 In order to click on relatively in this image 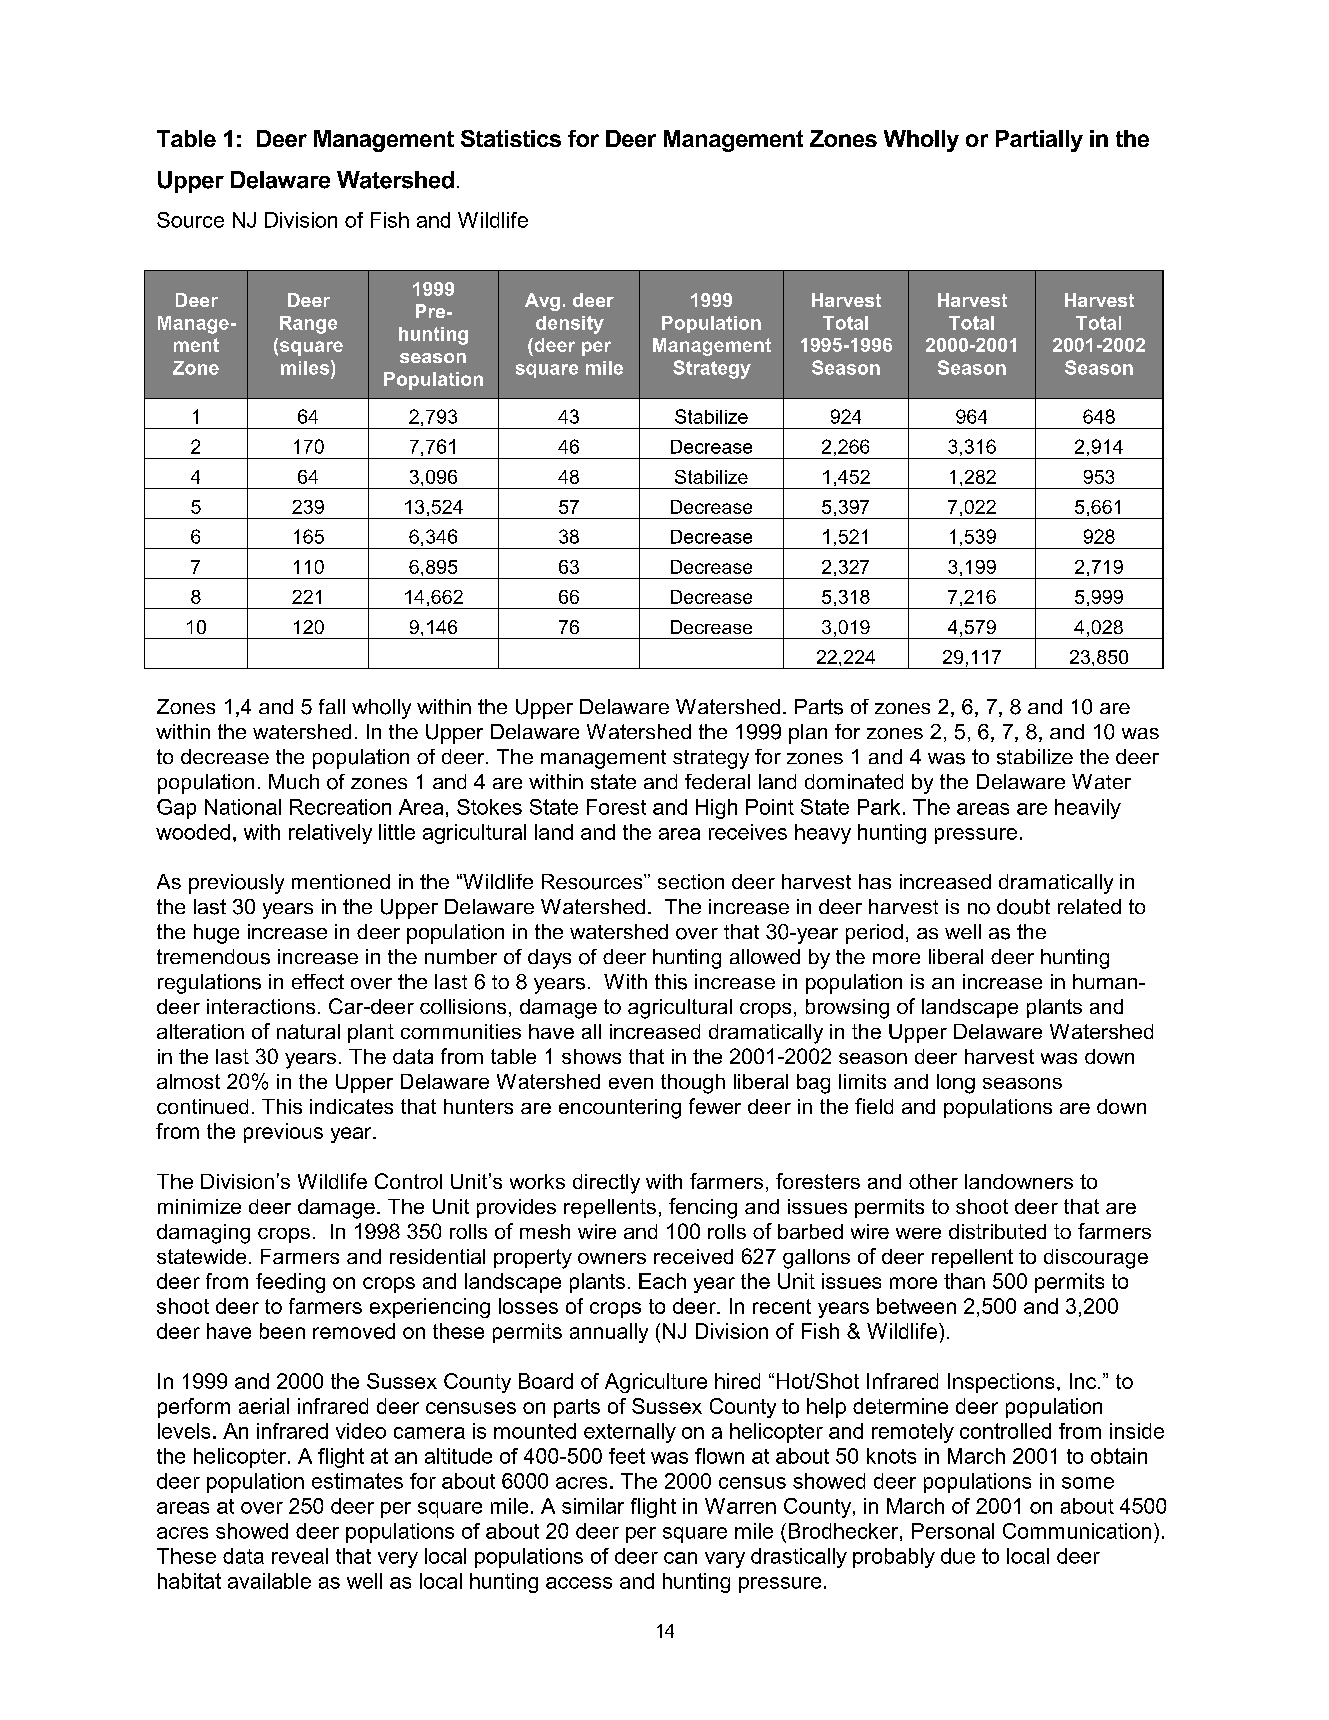, I will do `click(330, 834)`.
